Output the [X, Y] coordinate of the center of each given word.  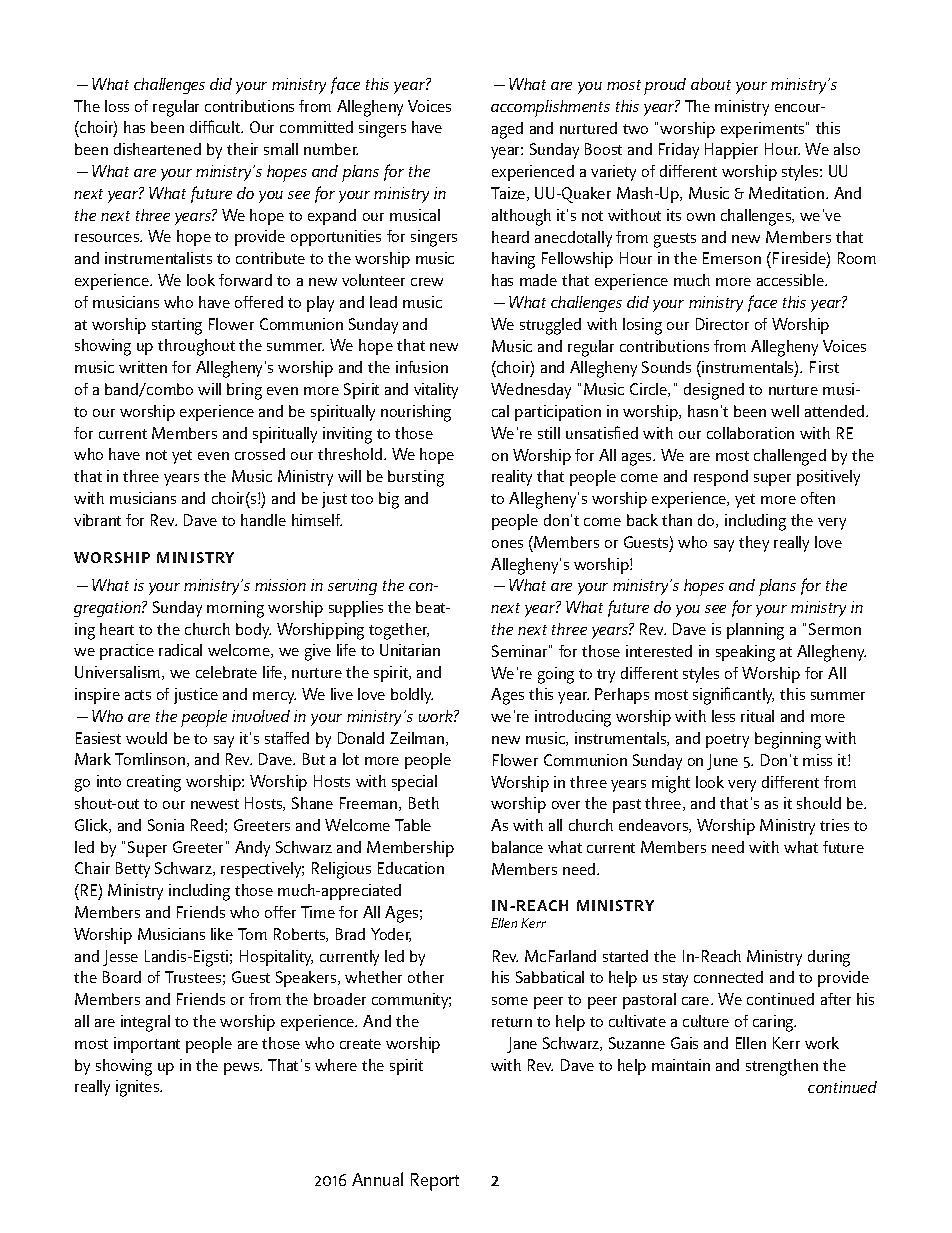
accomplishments [550, 108]
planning [755, 631]
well [785, 411]
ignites [139, 1088]
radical [180, 650]
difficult [216, 126]
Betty [133, 870]
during [829, 958]
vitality [436, 391]
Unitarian [410, 650]
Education [411, 868]
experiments [764, 130]
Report [435, 1182]
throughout [196, 347]
